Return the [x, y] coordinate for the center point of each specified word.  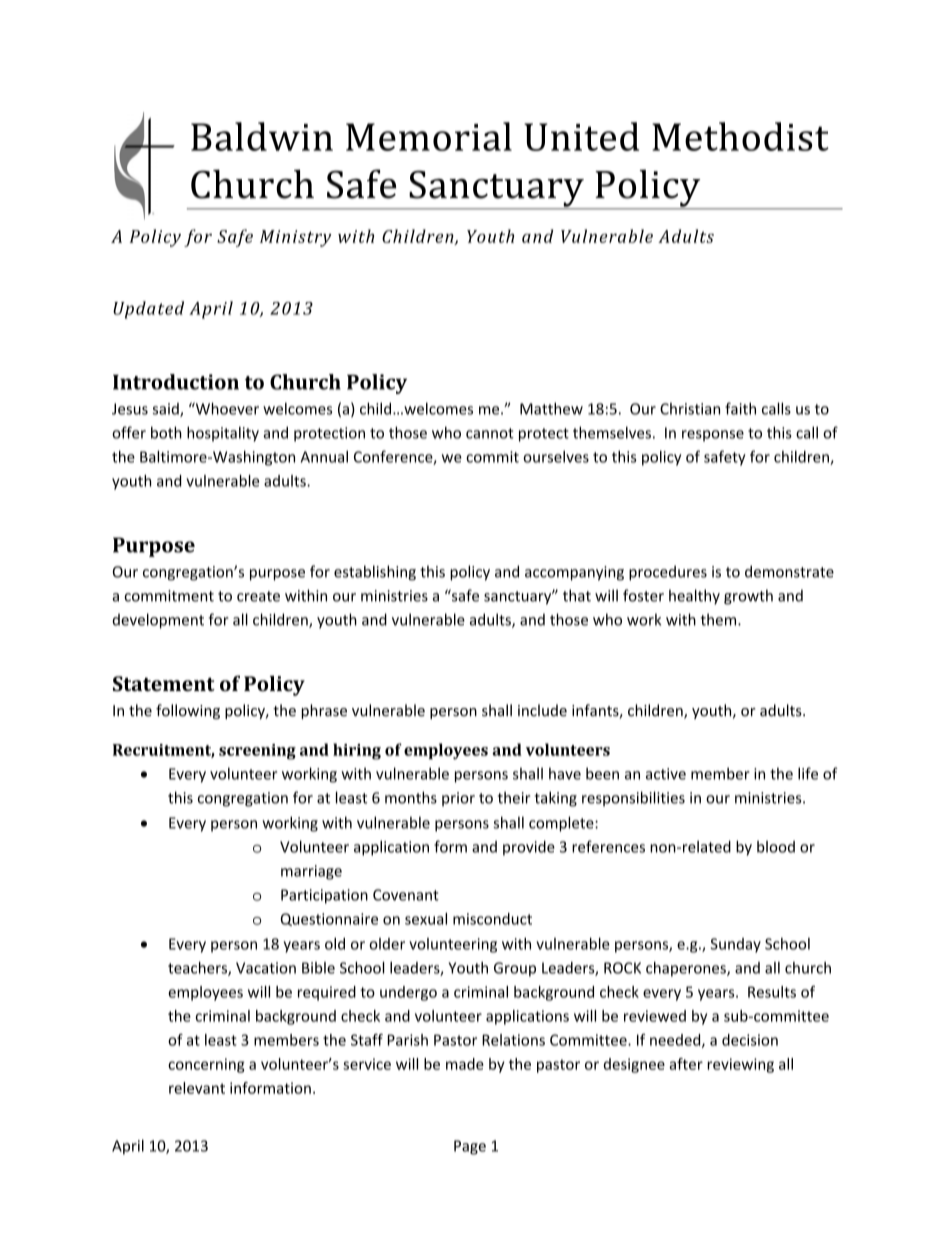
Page [470, 1147]
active [666, 774]
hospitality [223, 434]
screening [257, 752]
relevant [197, 1088]
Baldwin [262, 136]
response [713, 436]
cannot [490, 433]
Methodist [740, 136]
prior [458, 799]
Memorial [429, 136]
